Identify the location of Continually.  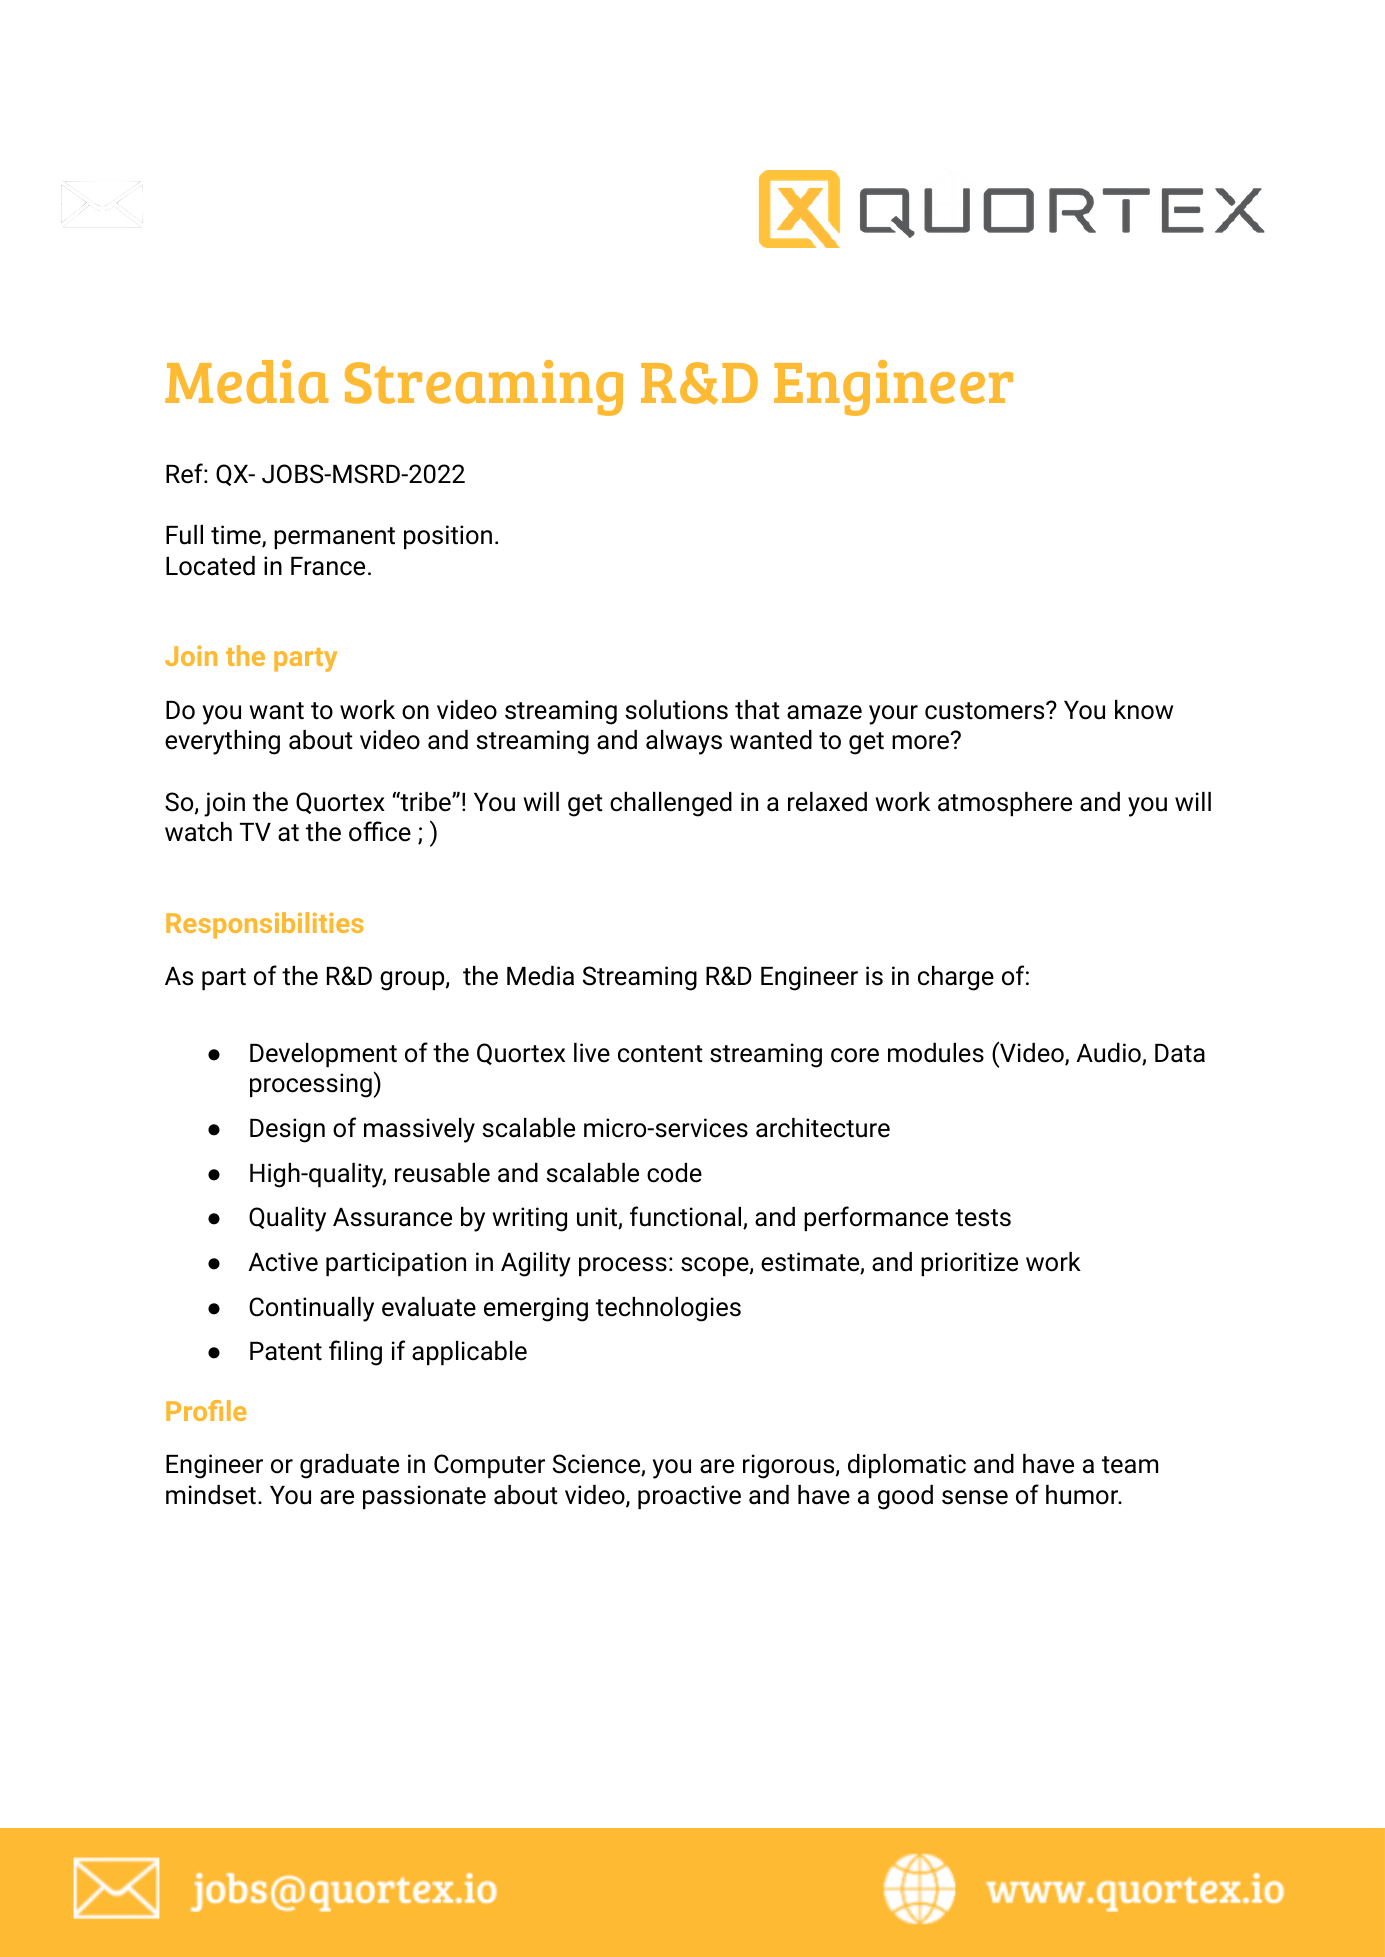
(311, 1309).
